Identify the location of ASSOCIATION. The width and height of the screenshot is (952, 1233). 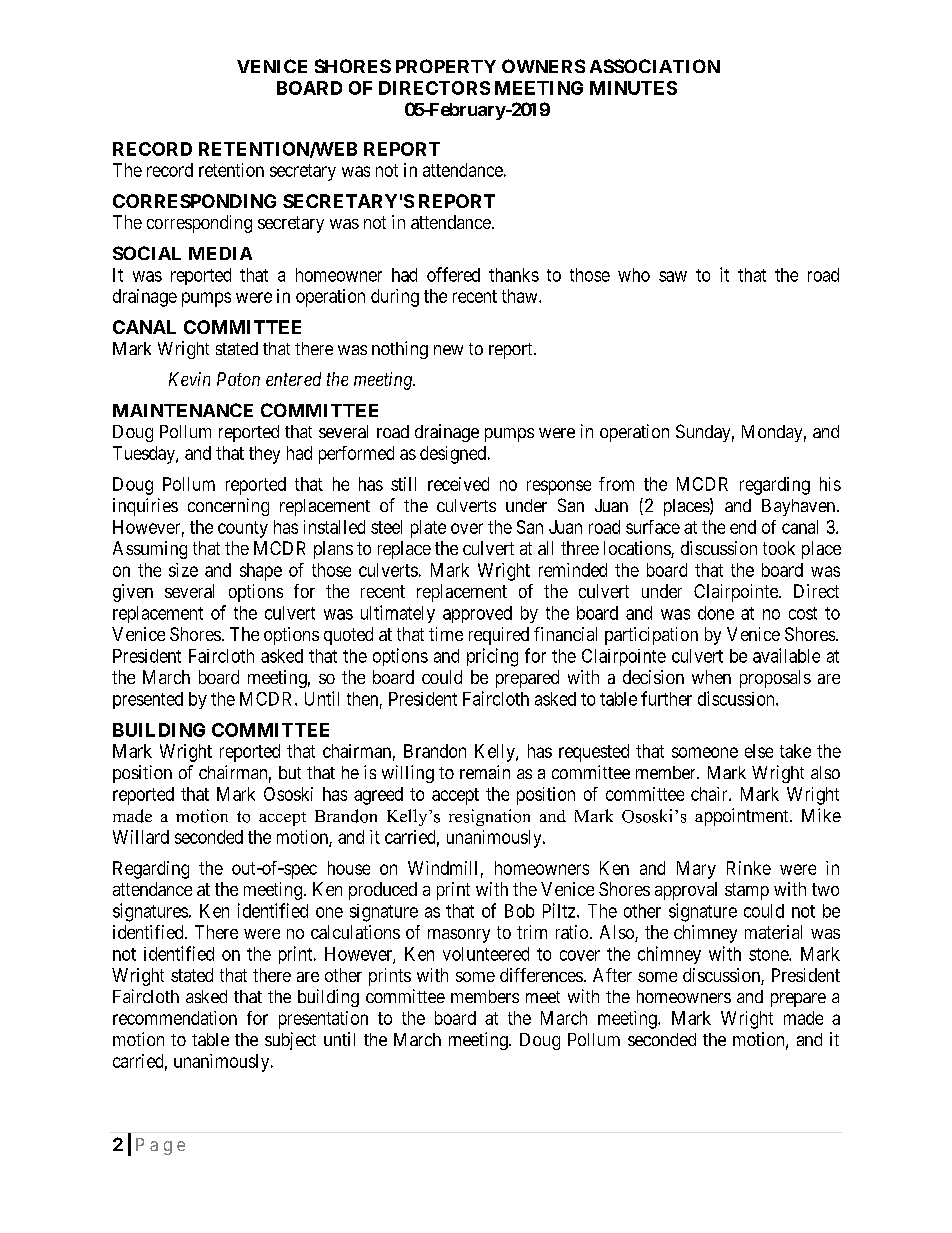
(655, 66).
